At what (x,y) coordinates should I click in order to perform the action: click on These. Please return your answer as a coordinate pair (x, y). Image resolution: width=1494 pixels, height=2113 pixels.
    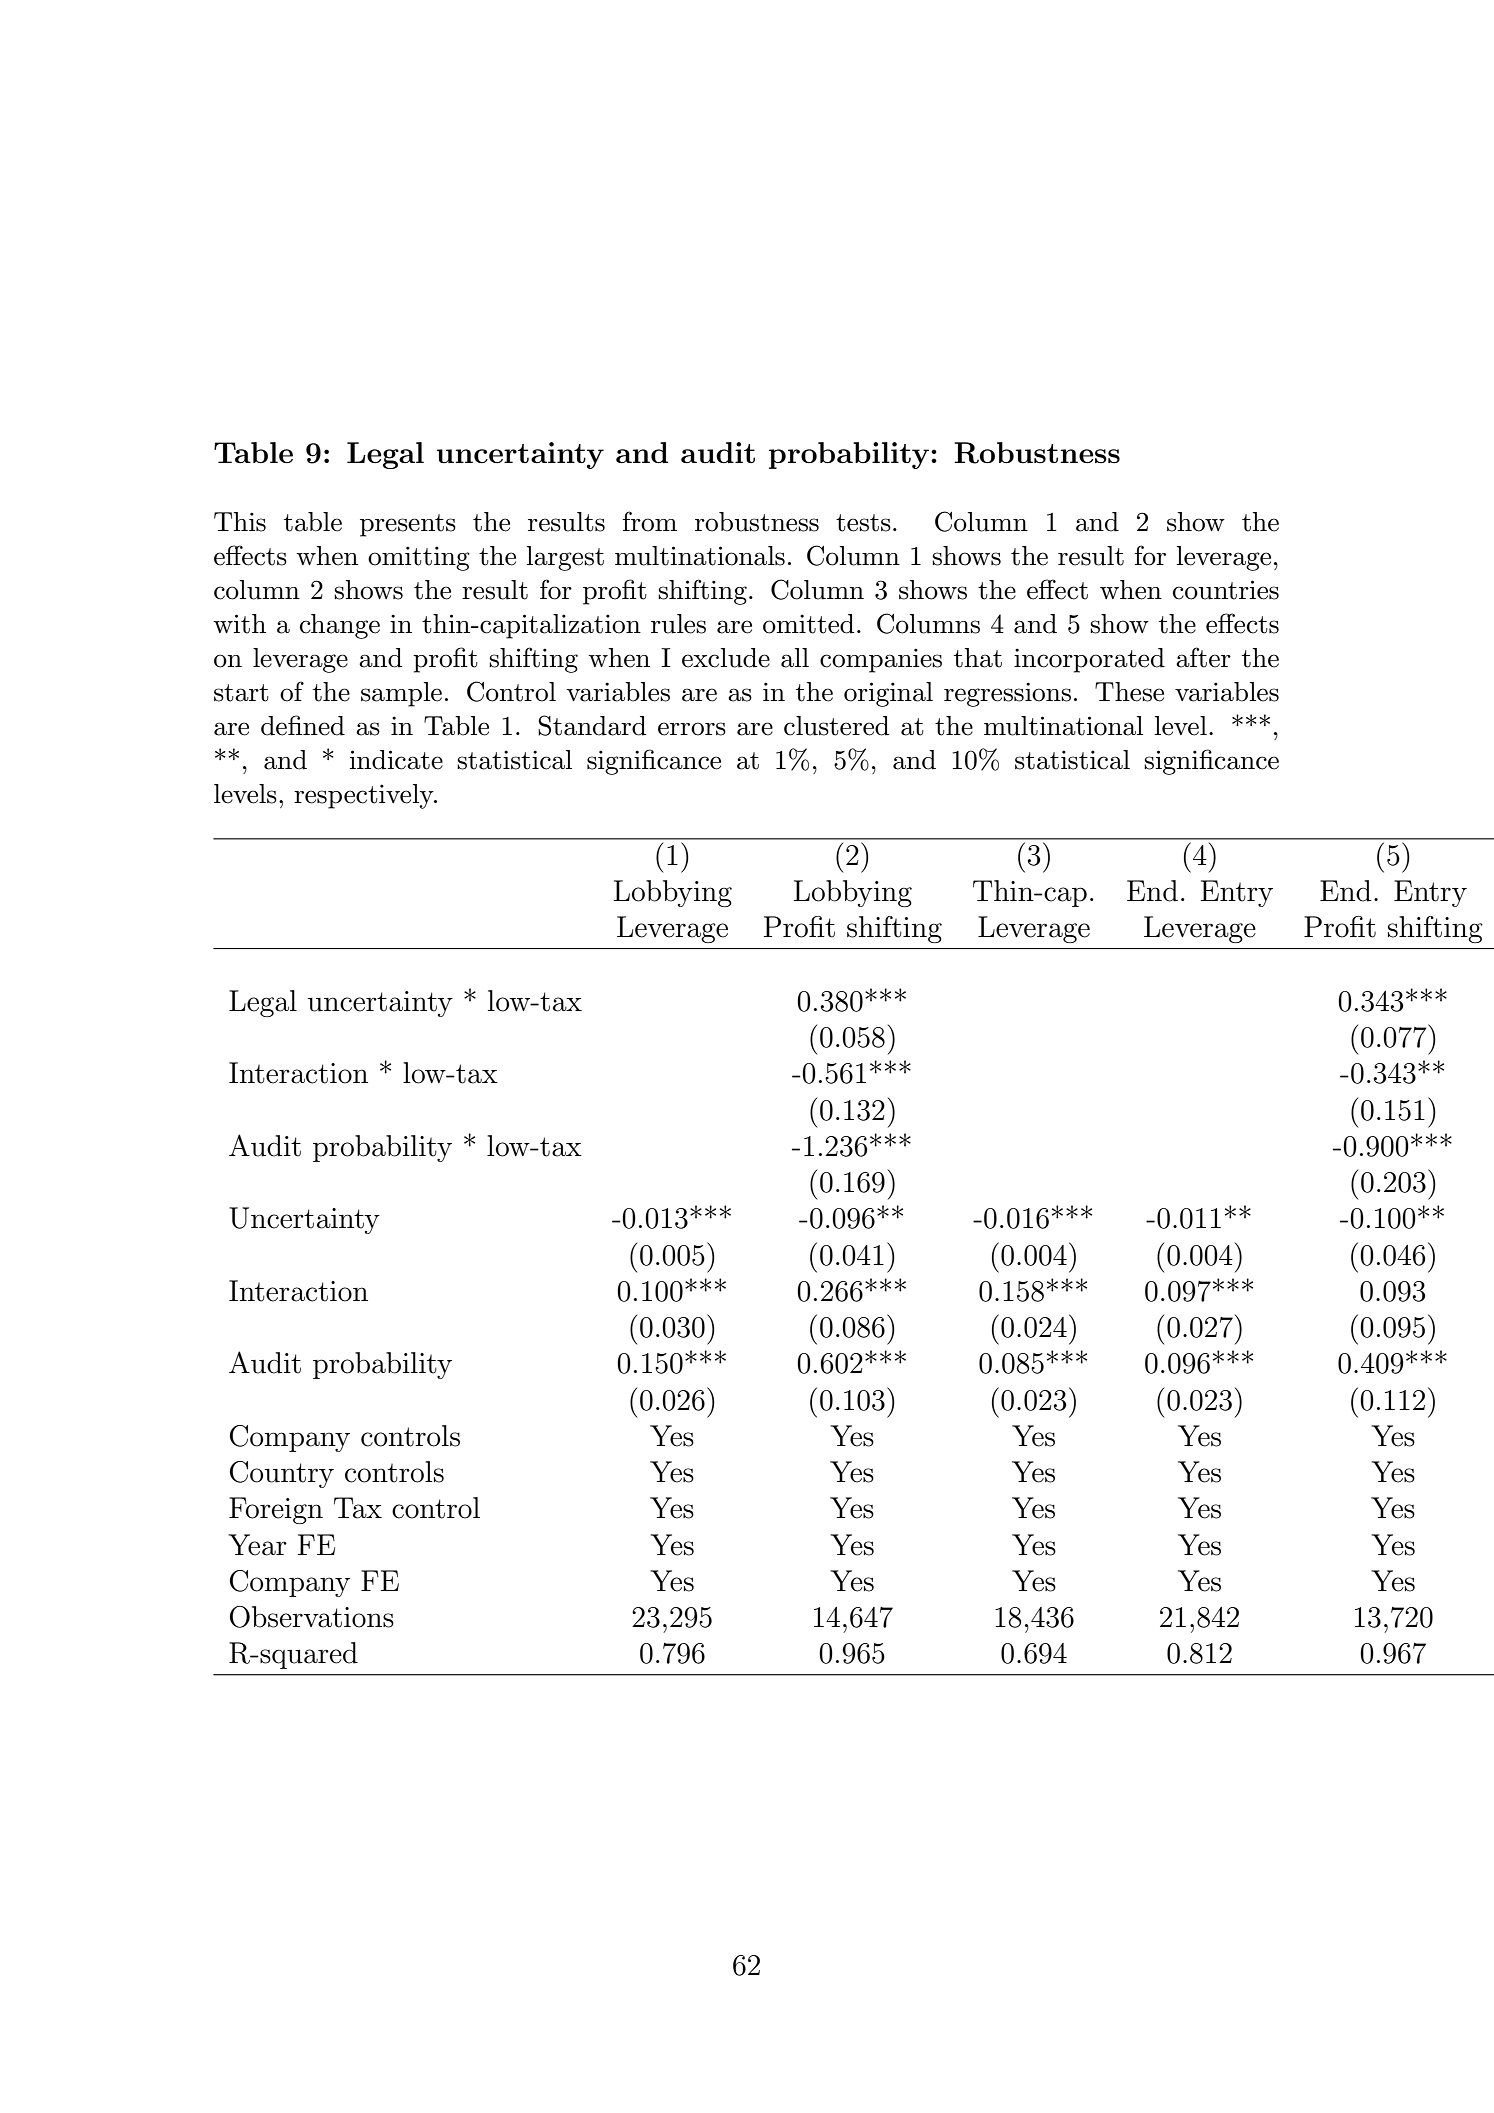
    Looking at the image, I should click on (1129, 692).
